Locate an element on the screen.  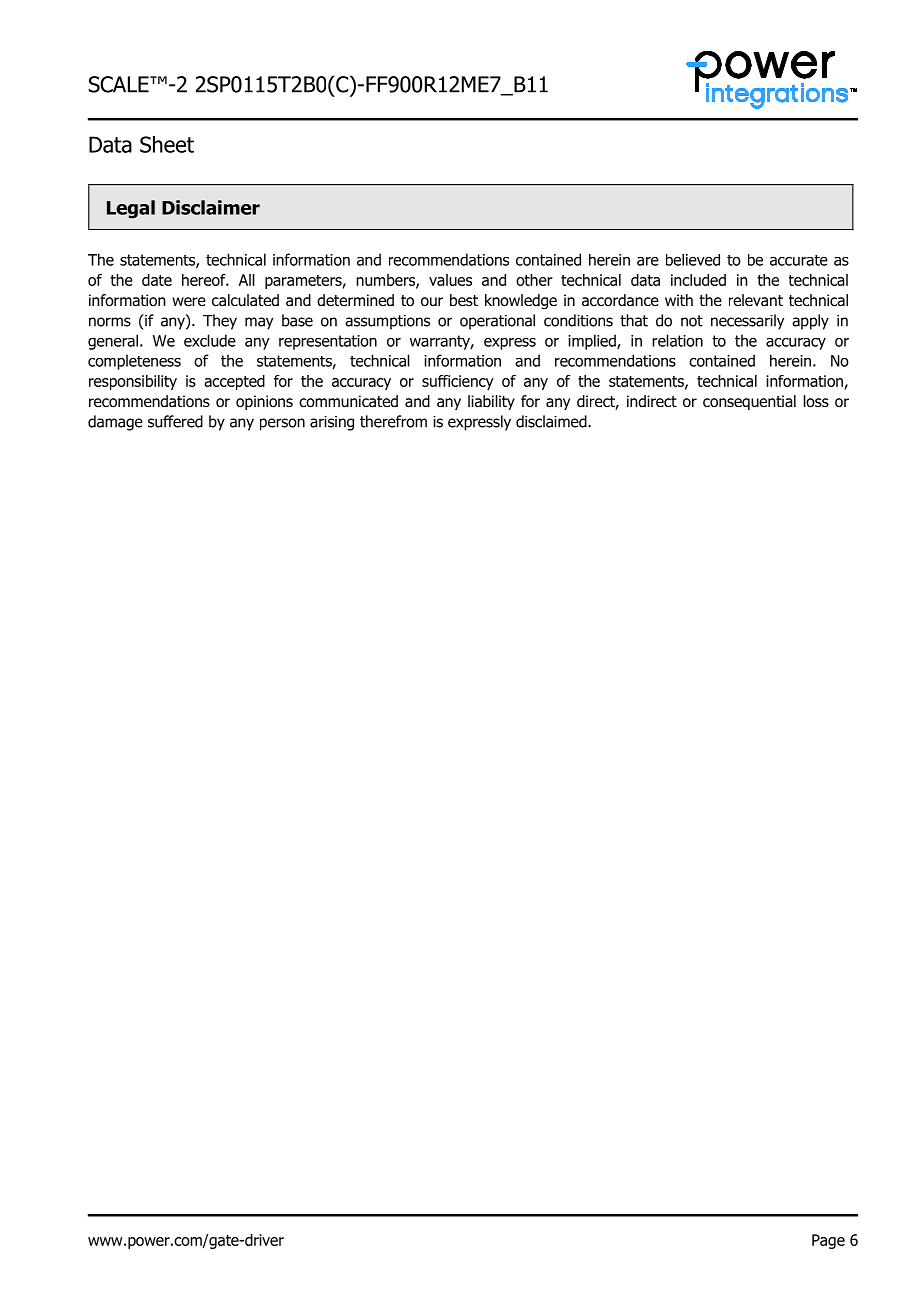
accepted is located at coordinates (234, 382).
